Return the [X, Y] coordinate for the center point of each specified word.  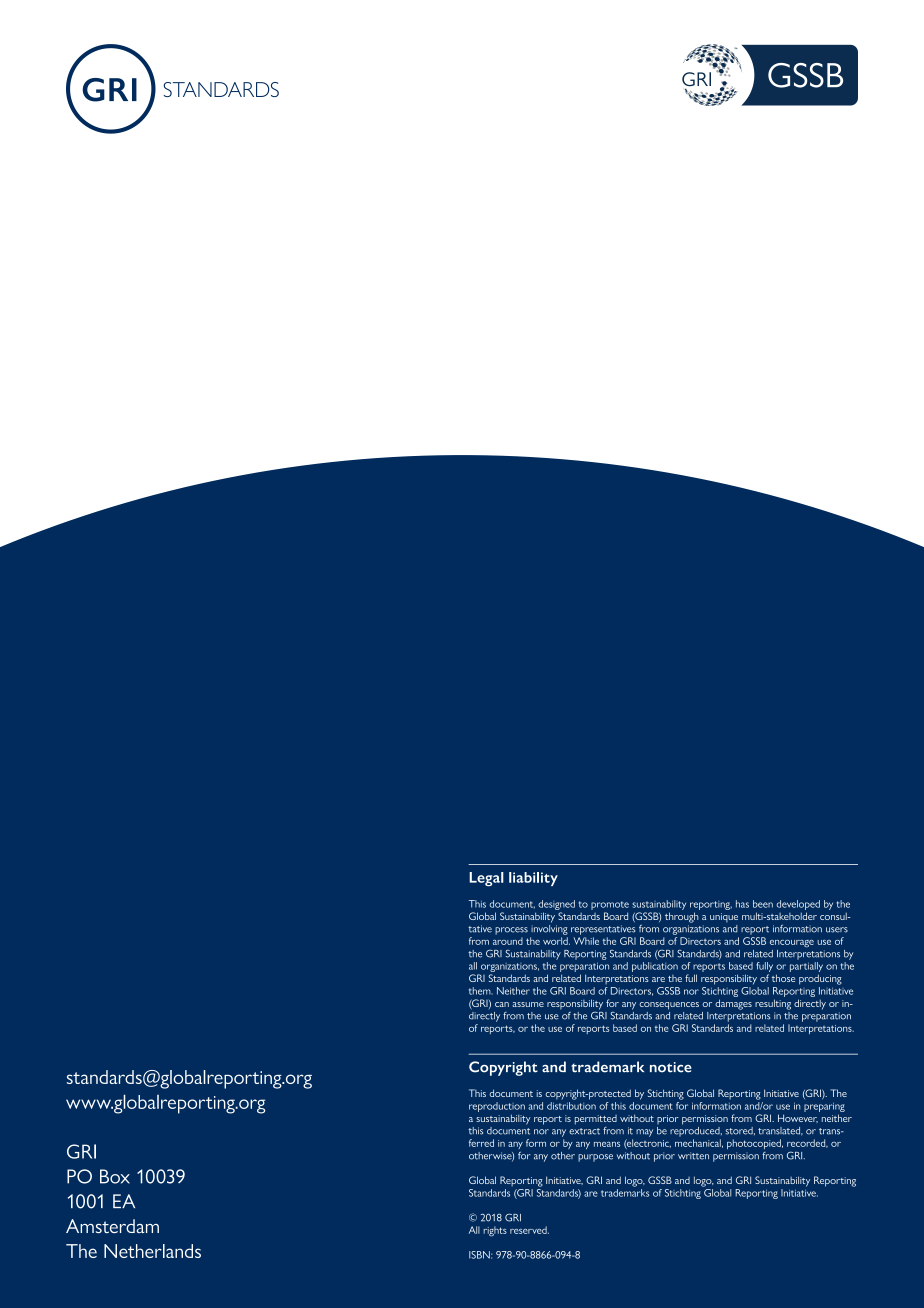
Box [115, 1176]
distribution [571, 1106]
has [742, 904]
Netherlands [152, 1251]
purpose [595, 1158]
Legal [486, 879]
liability [533, 879]
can [502, 1004]
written [693, 1156]
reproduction [497, 1107]
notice [671, 1067]
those [783, 978]
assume [528, 1004]
